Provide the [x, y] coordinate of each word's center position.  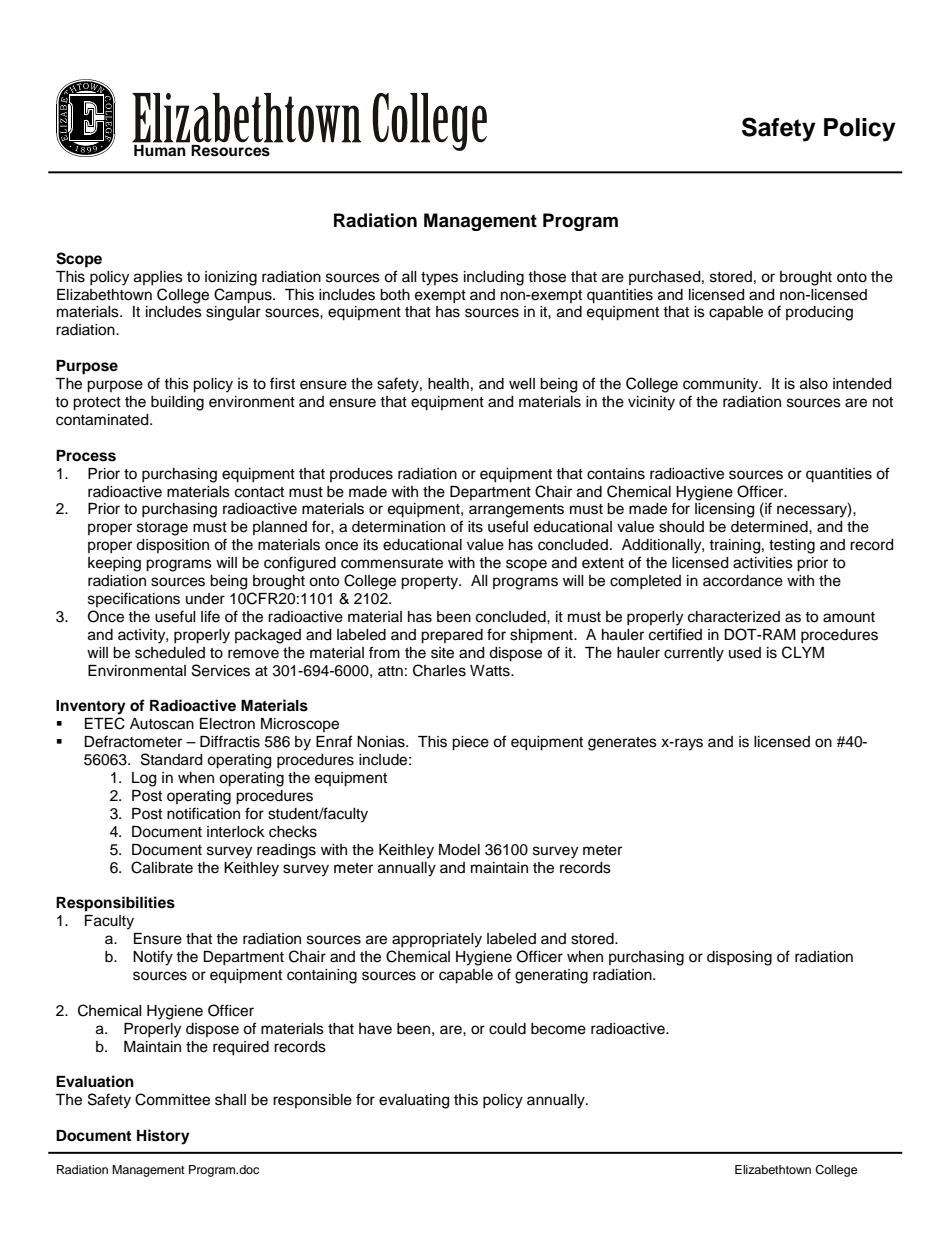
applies [158, 278]
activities [763, 563]
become [558, 1029]
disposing [739, 958]
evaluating [414, 1101]
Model [459, 850]
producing [819, 313]
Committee [172, 1099]
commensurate [392, 563]
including [494, 278]
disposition [172, 546]
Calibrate [162, 867]
